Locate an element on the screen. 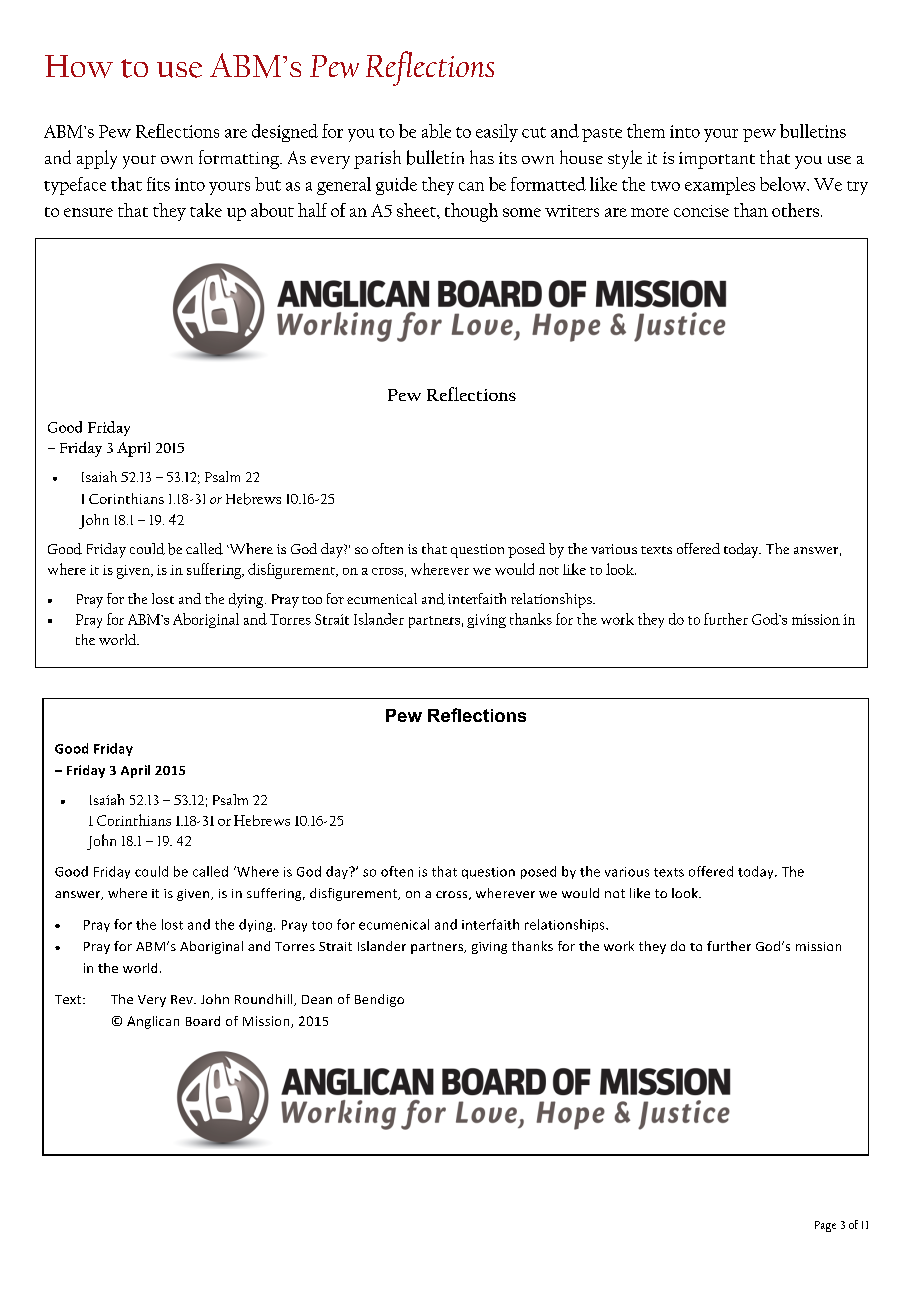 Image resolution: width=924 pixels, height=1308 pixels. important is located at coordinates (717, 160).
